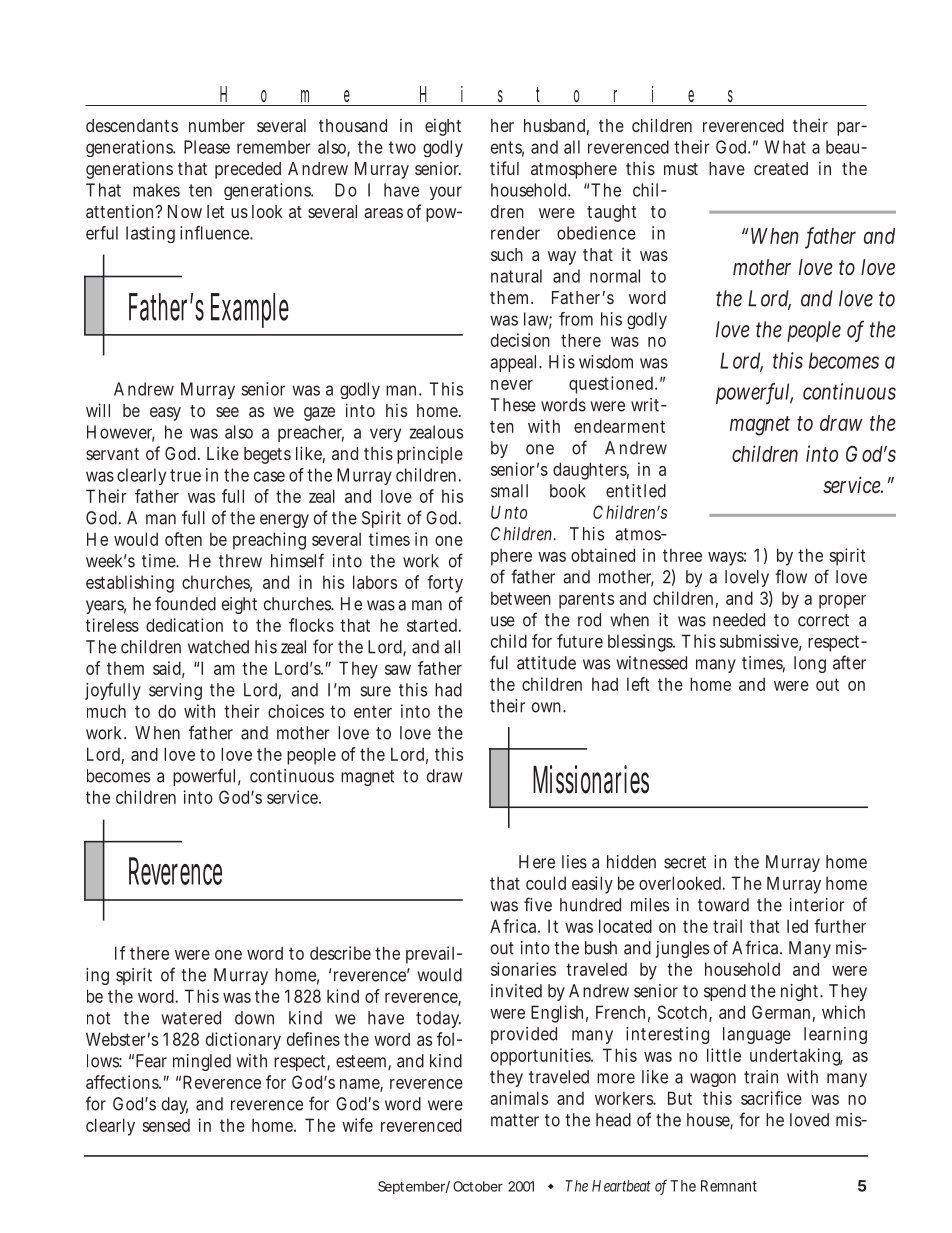 This screenshot has width=952, height=1233. Describe the element at coordinates (434, 625) in the screenshot. I see `started` at that location.
